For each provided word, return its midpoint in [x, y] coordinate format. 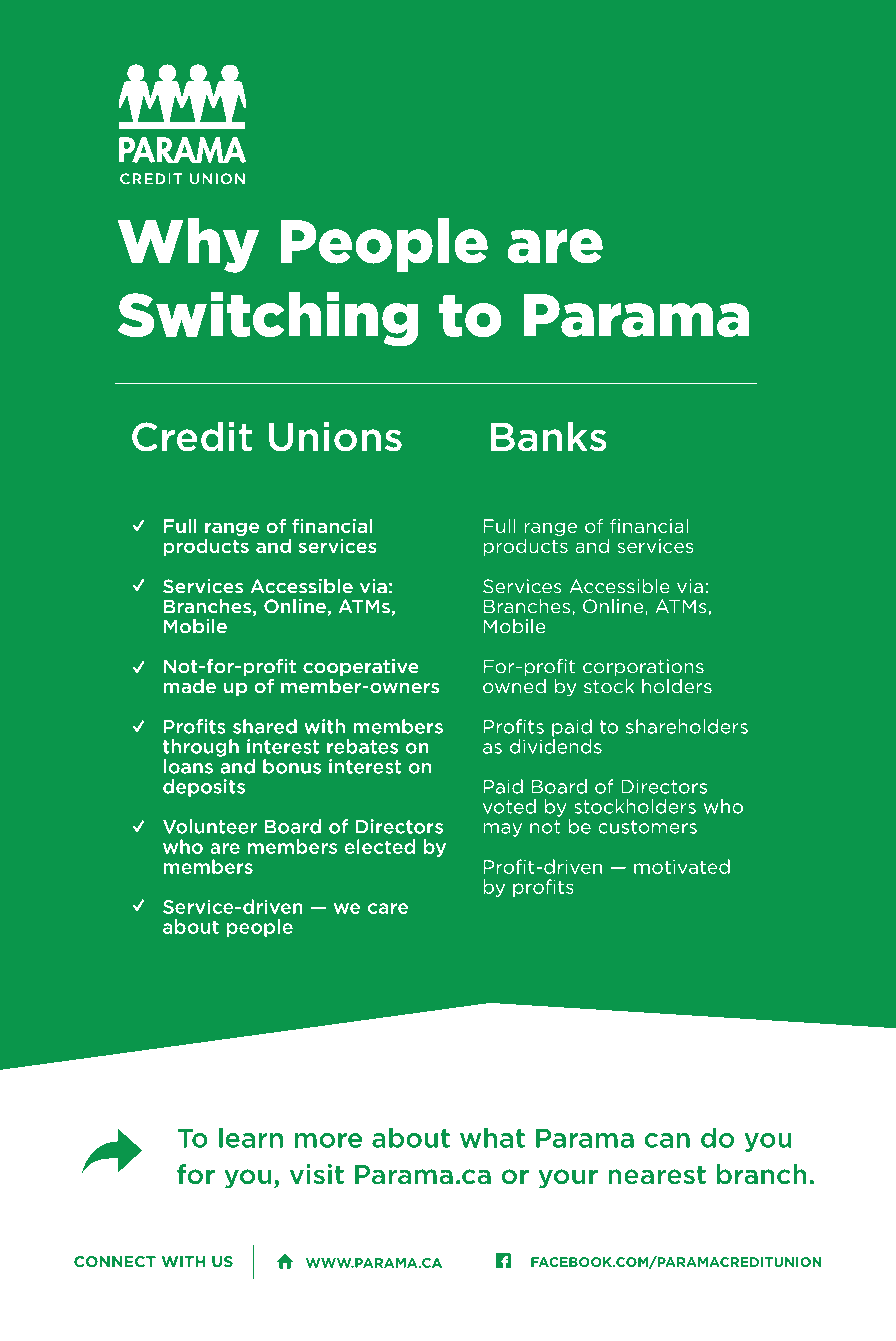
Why [188, 245]
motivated [682, 866]
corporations [643, 668]
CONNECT [115, 1262]
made [190, 686]
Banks [549, 437]
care [388, 908]
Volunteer [210, 826]
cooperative [361, 668]
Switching [268, 319]
